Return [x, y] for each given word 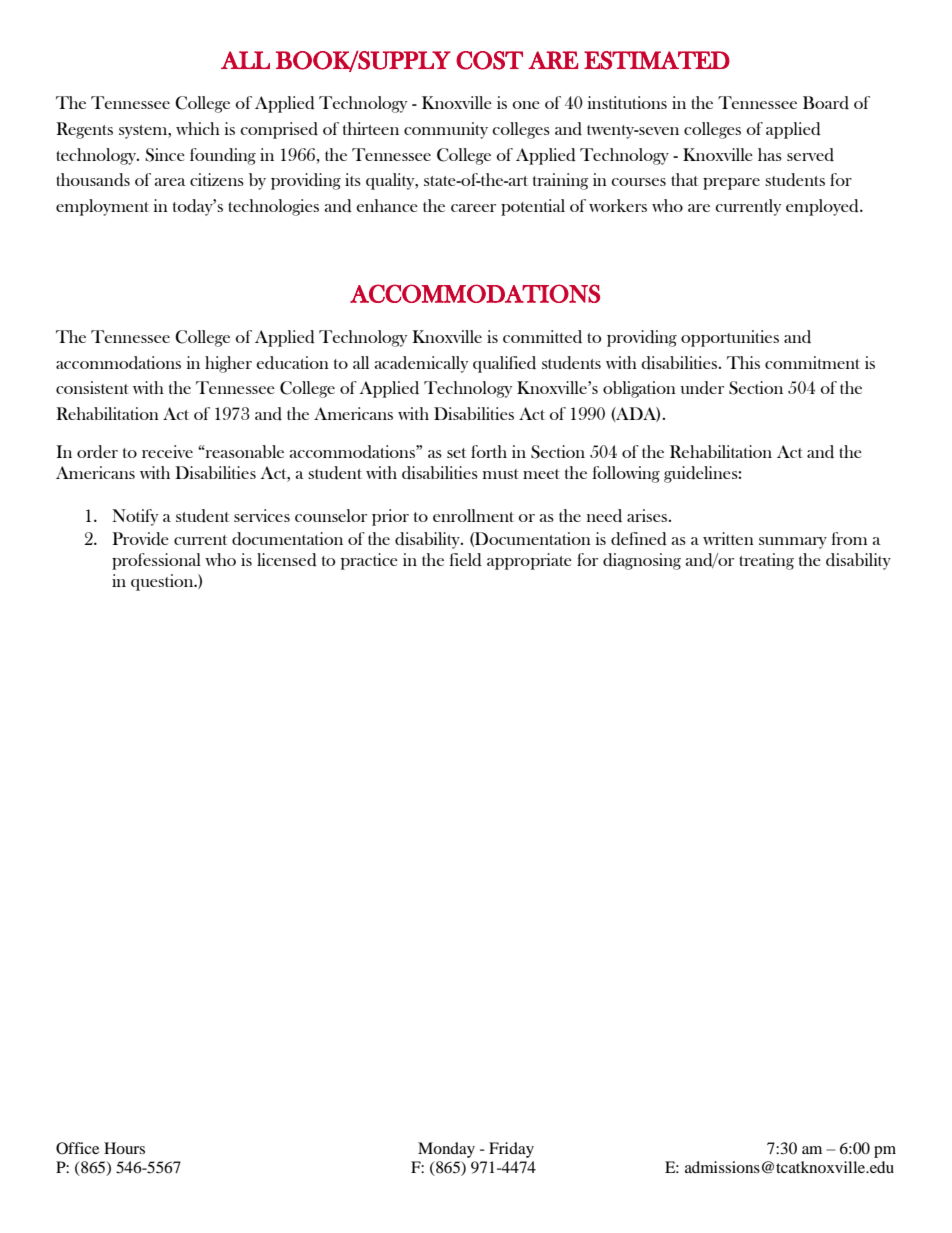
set [456, 453]
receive [167, 451]
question [163, 582]
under [702, 388]
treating [766, 561]
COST [489, 60]
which [198, 128]
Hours [124, 1148]
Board [826, 103]
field [466, 560]
